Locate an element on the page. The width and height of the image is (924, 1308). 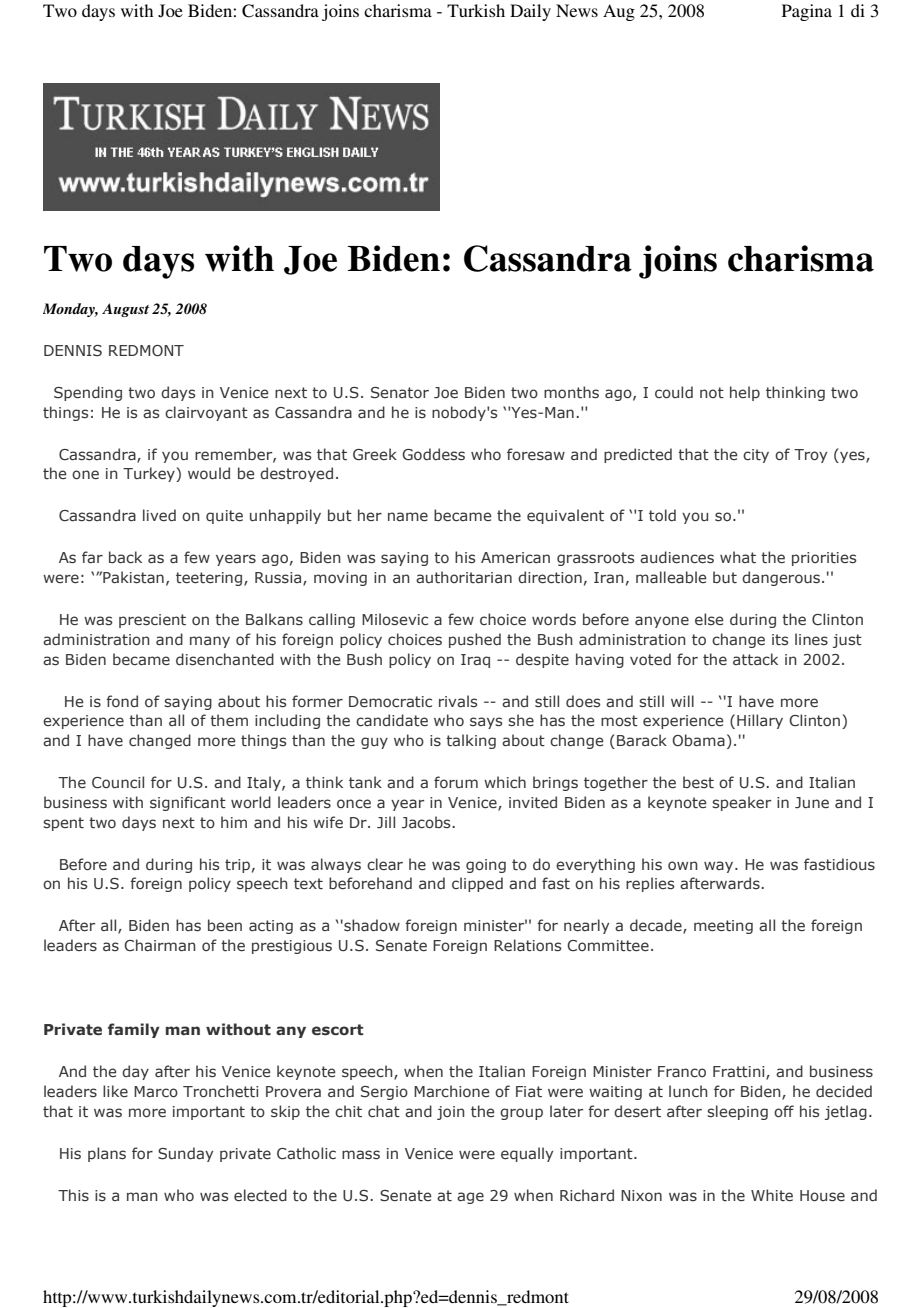
Sunday is located at coordinates (185, 1154).
